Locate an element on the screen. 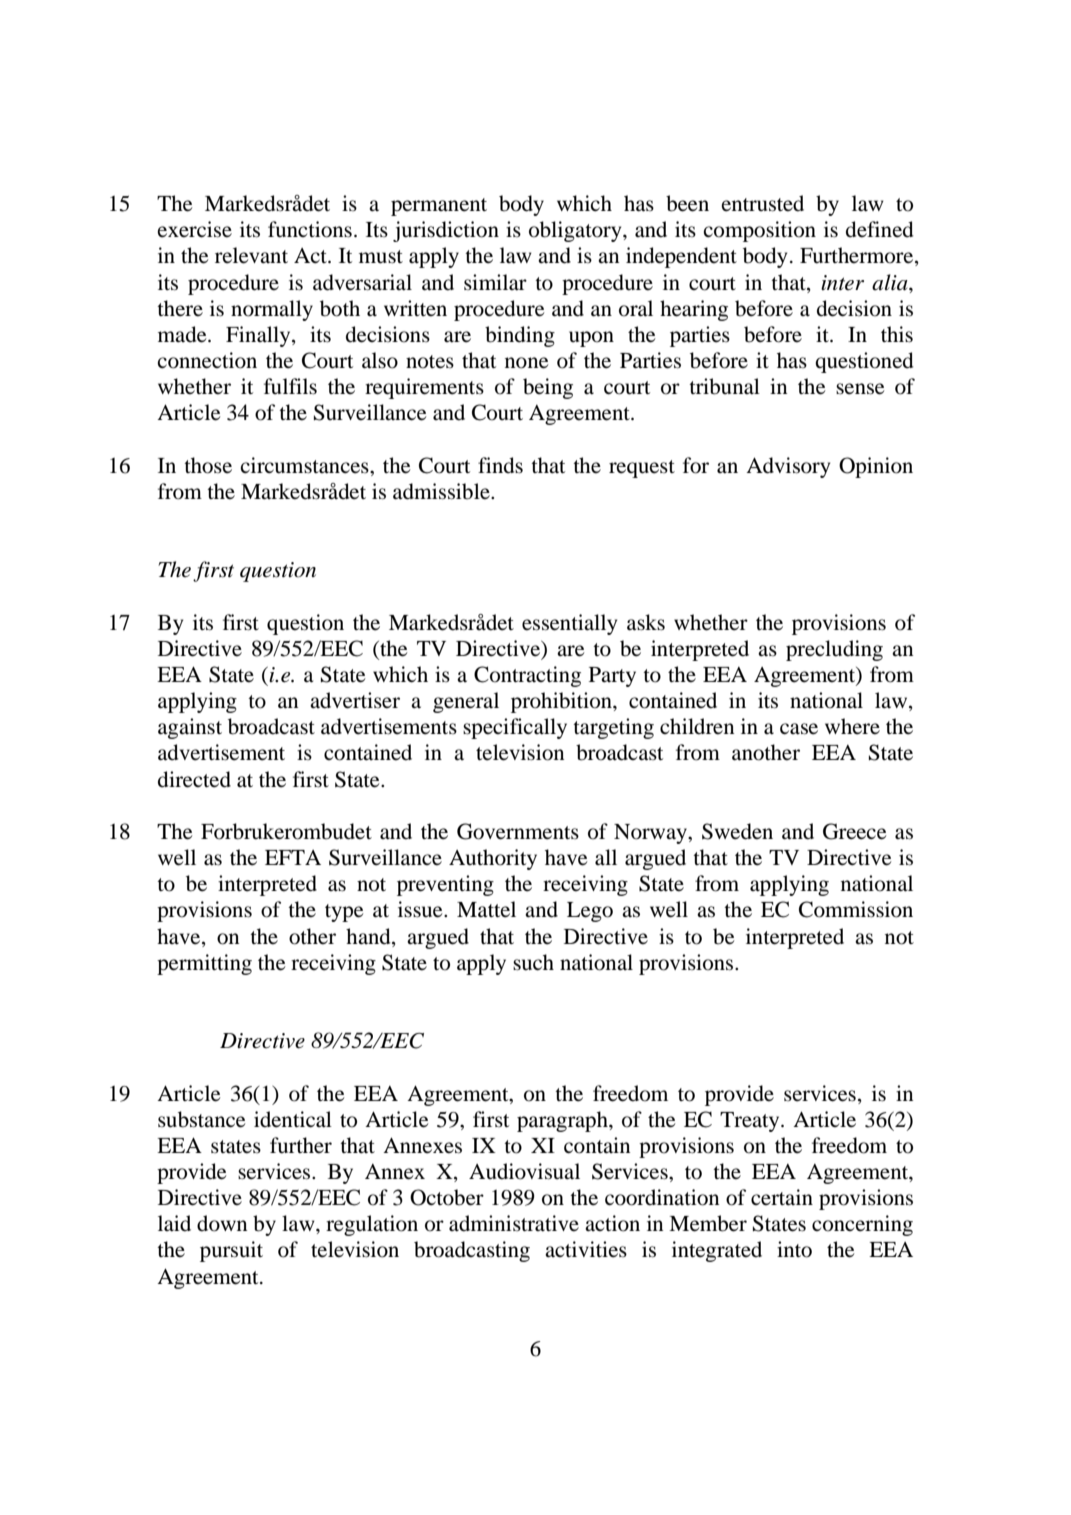 The image size is (1071, 1515). circumstances is located at coordinates (305, 465).
